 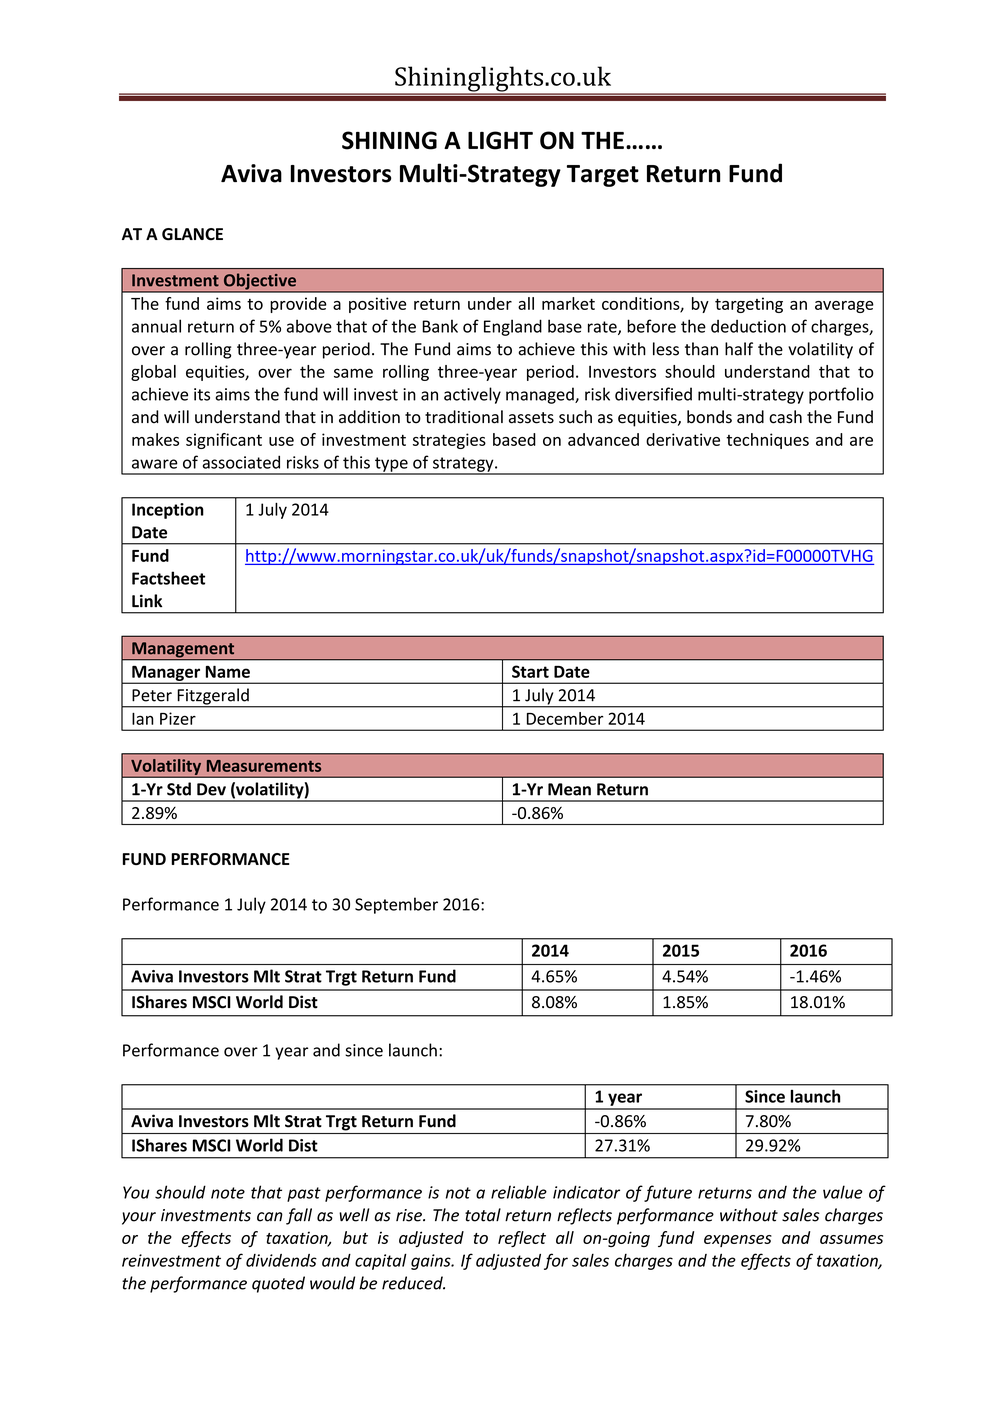 What do you see at coordinates (513, 327) in the page?
I see `England` at bounding box center [513, 327].
